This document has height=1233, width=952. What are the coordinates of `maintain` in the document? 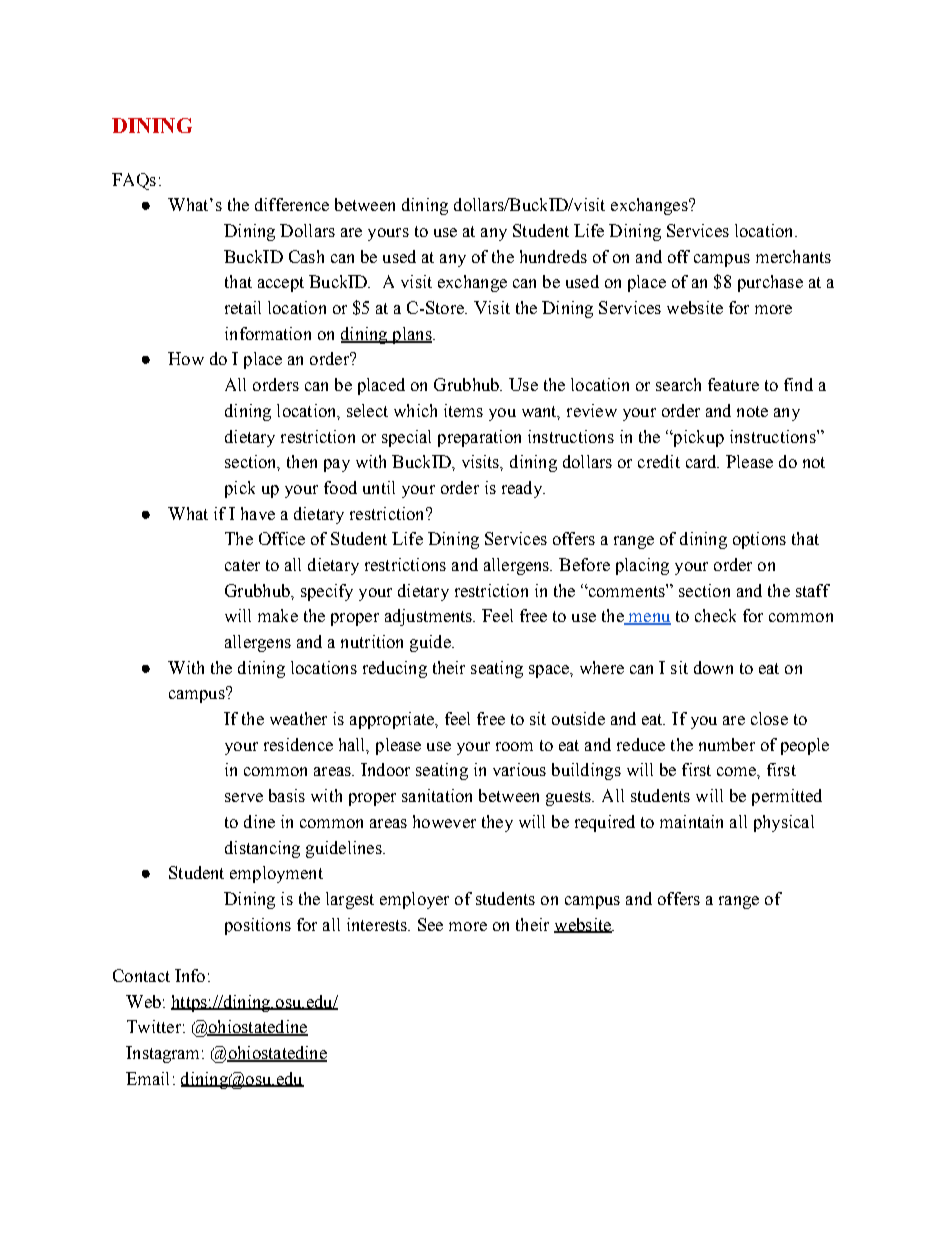 It's located at (691, 821).
